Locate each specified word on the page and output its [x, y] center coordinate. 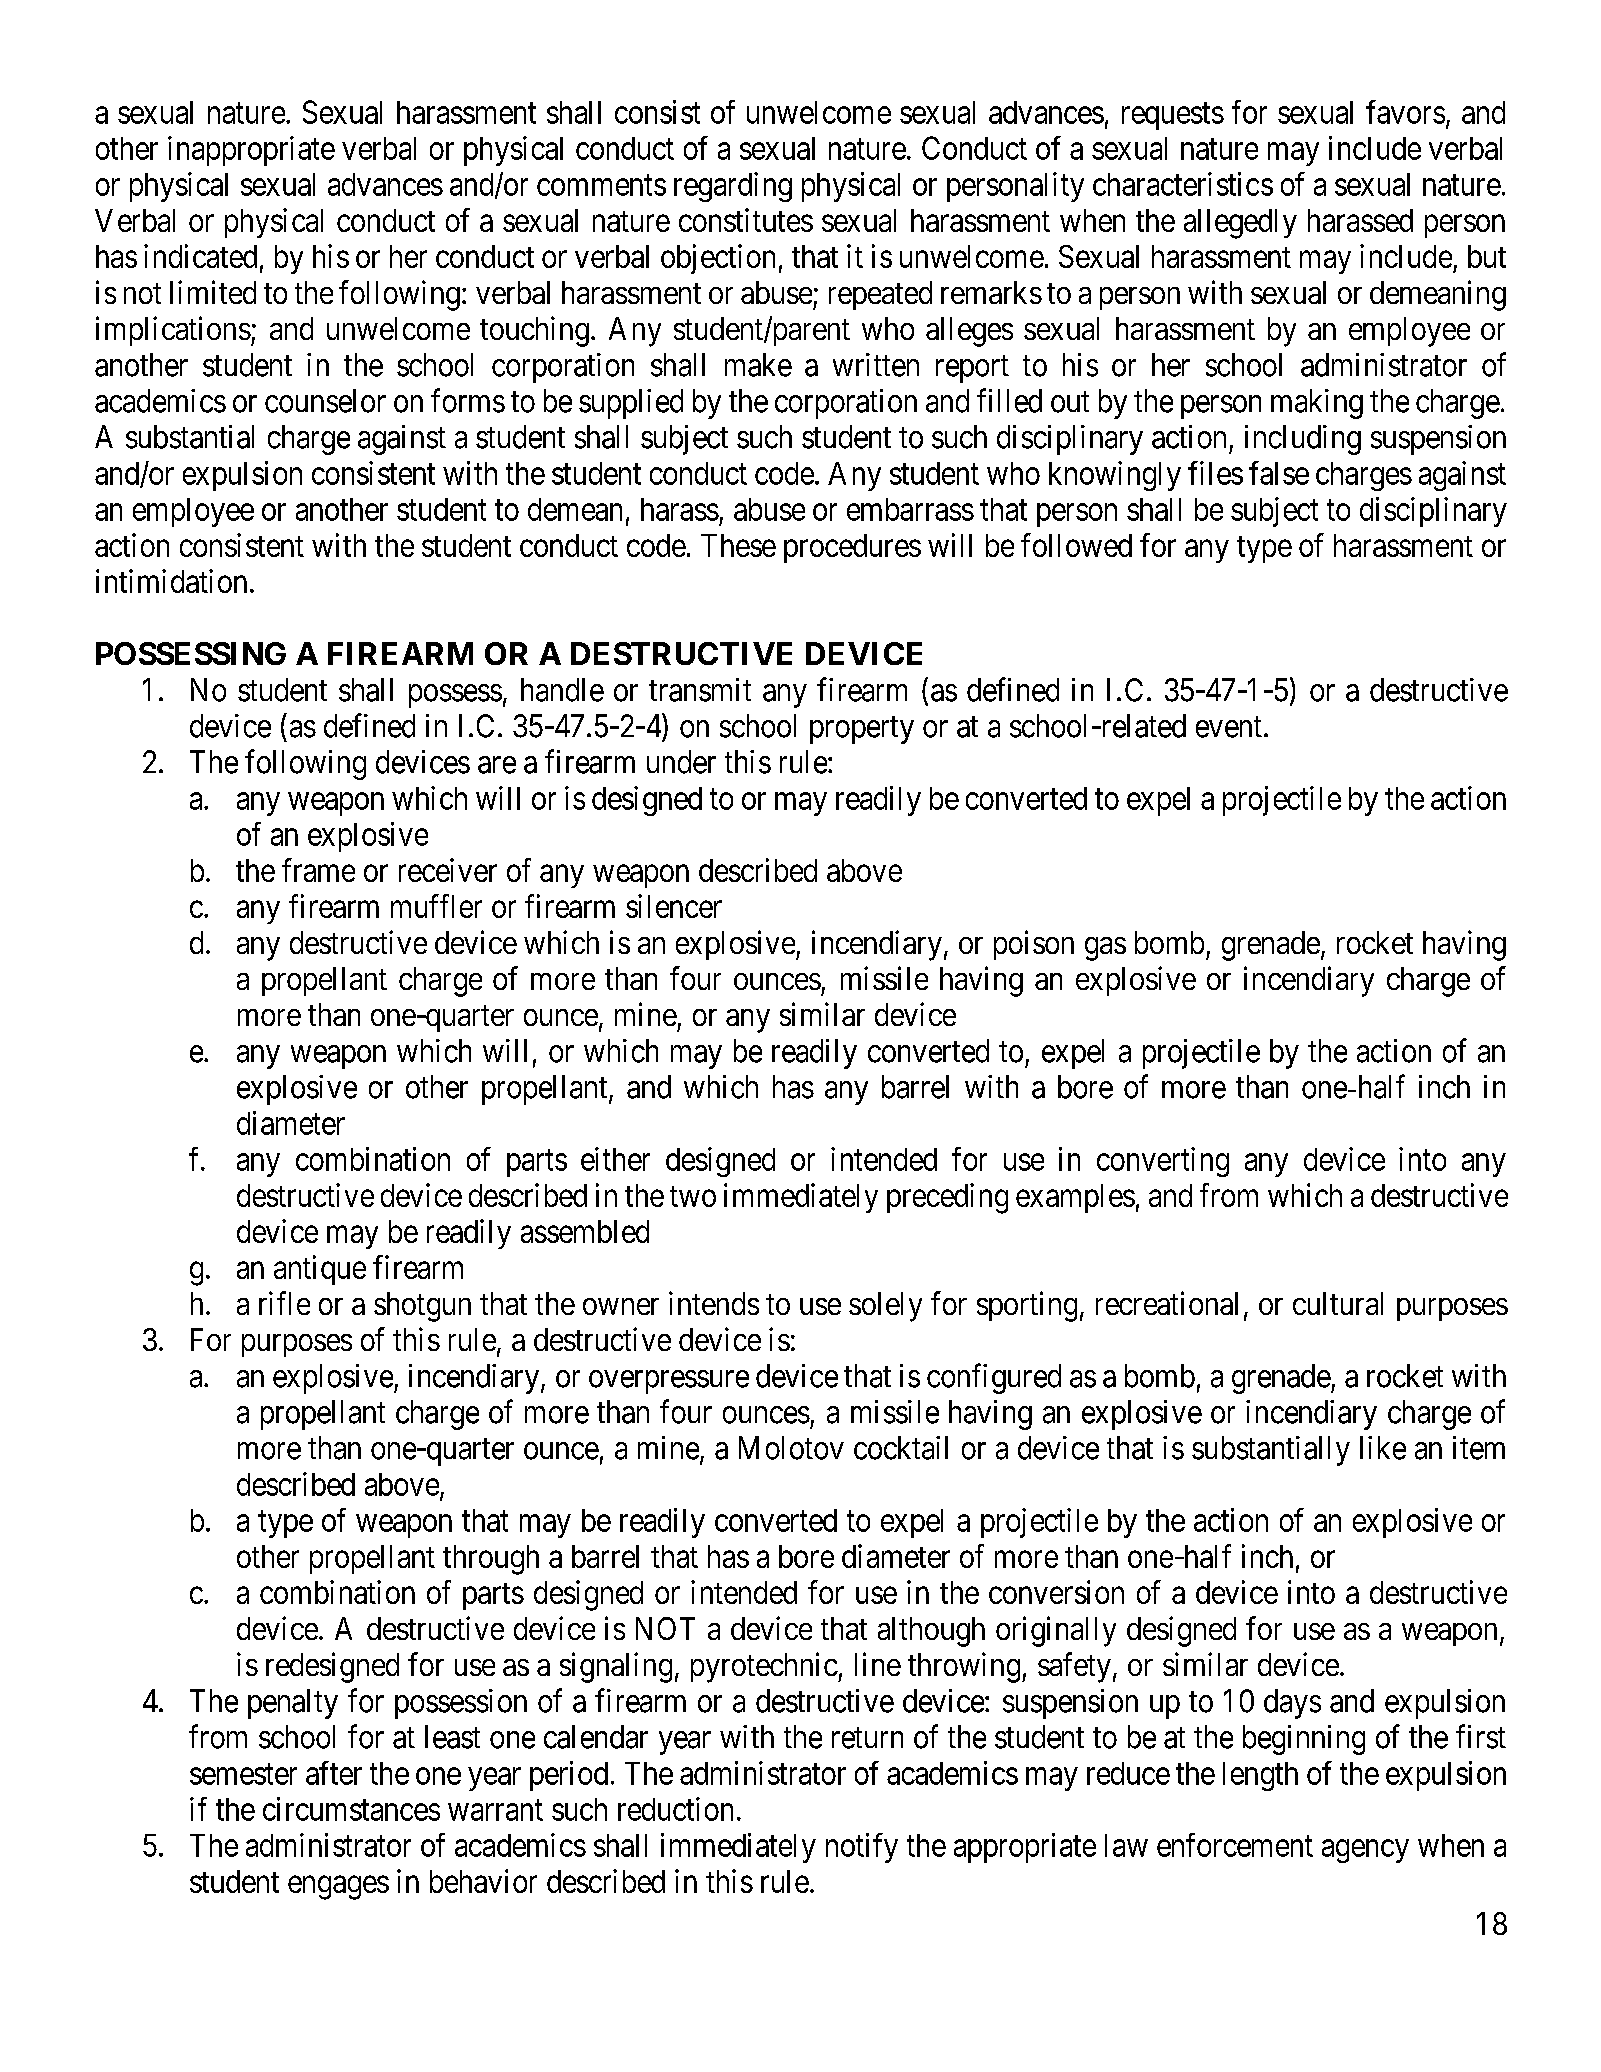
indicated [200, 256]
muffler [436, 906]
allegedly [1240, 224]
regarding [733, 187]
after [334, 1773]
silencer [674, 906]
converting [1163, 1162]
